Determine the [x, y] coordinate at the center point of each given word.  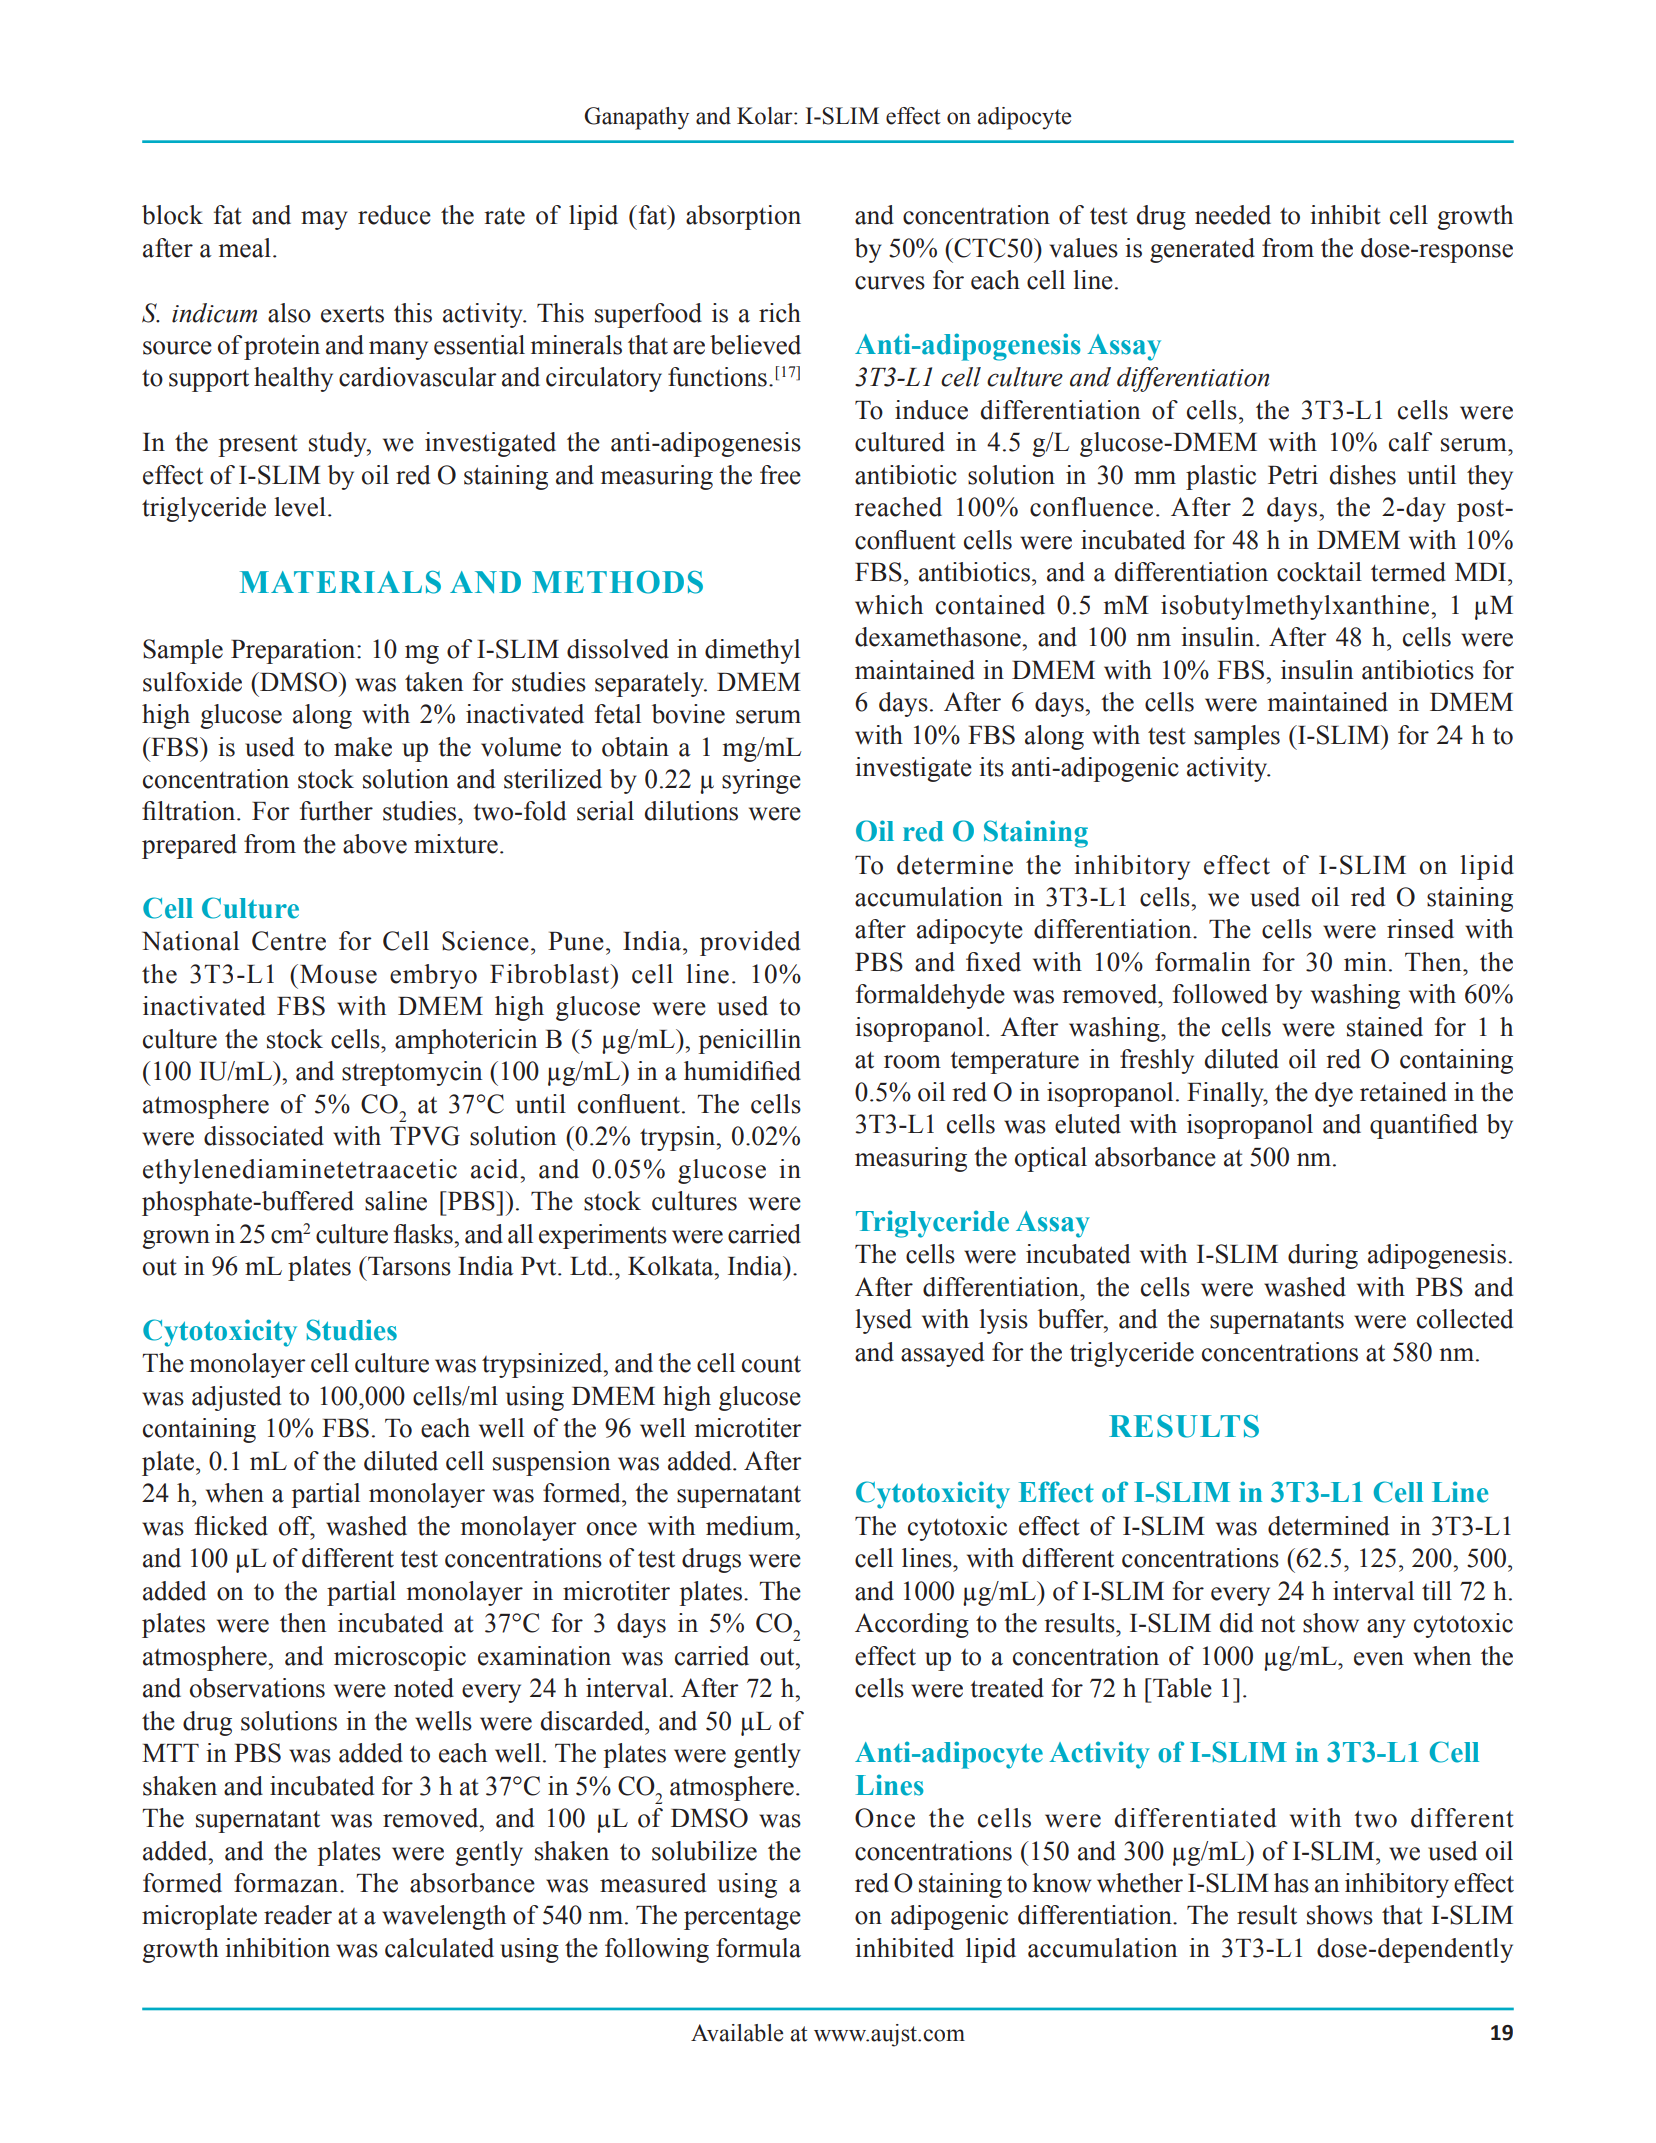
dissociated [264, 1136]
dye [1334, 1094]
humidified [742, 1071]
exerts [352, 314]
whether [1140, 1883]
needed [1233, 215]
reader [298, 1915]
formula [758, 1948]
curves [890, 283]
